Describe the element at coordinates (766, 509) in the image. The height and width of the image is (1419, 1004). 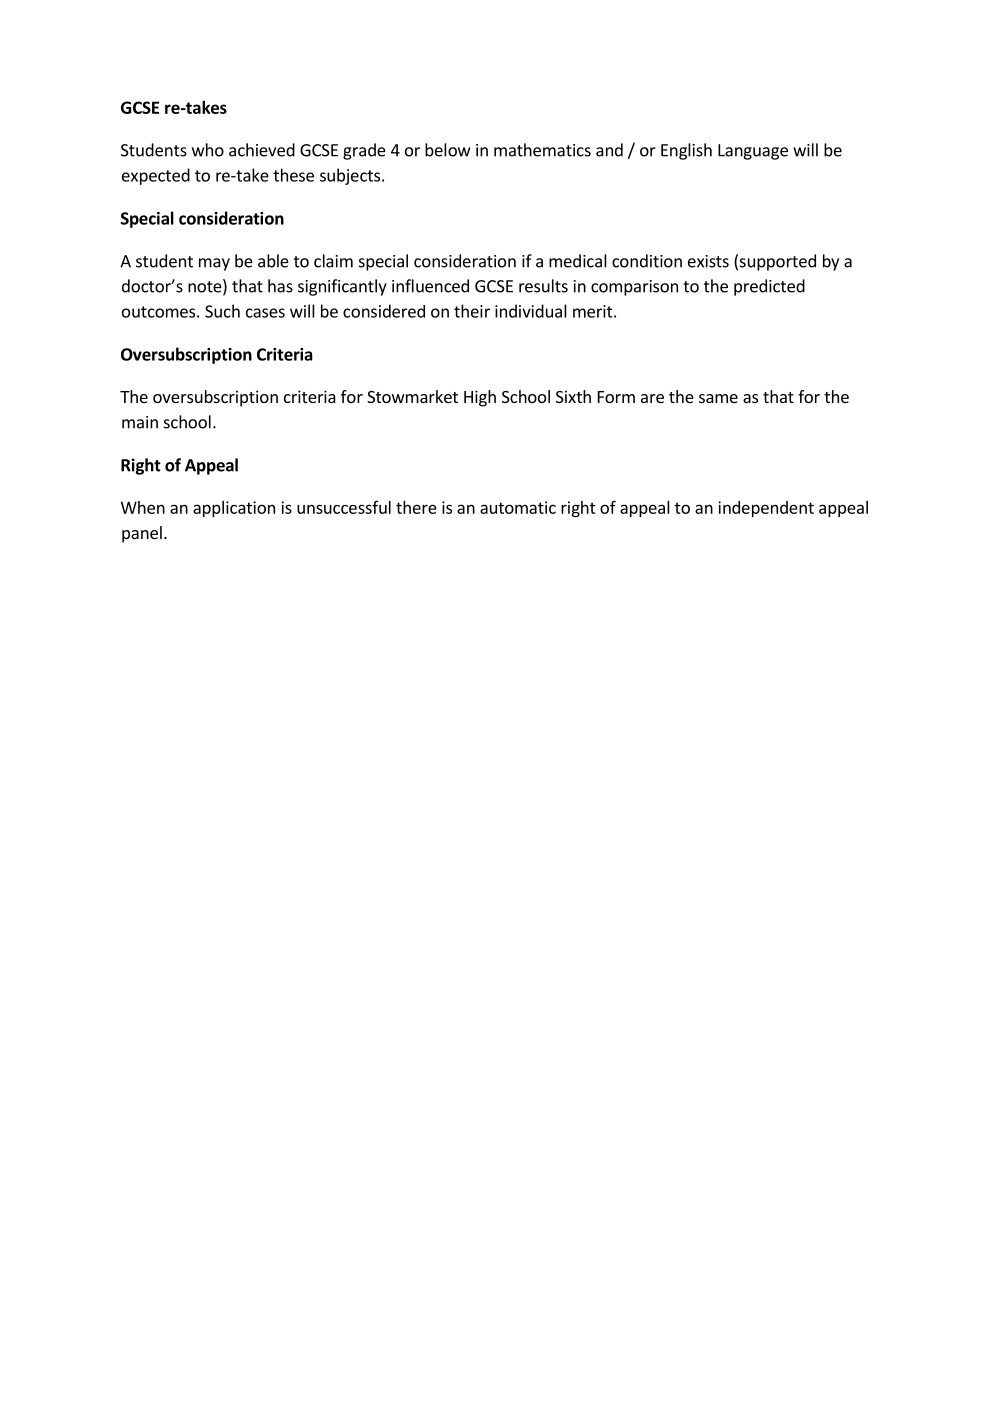
I see `independent` at that location.
